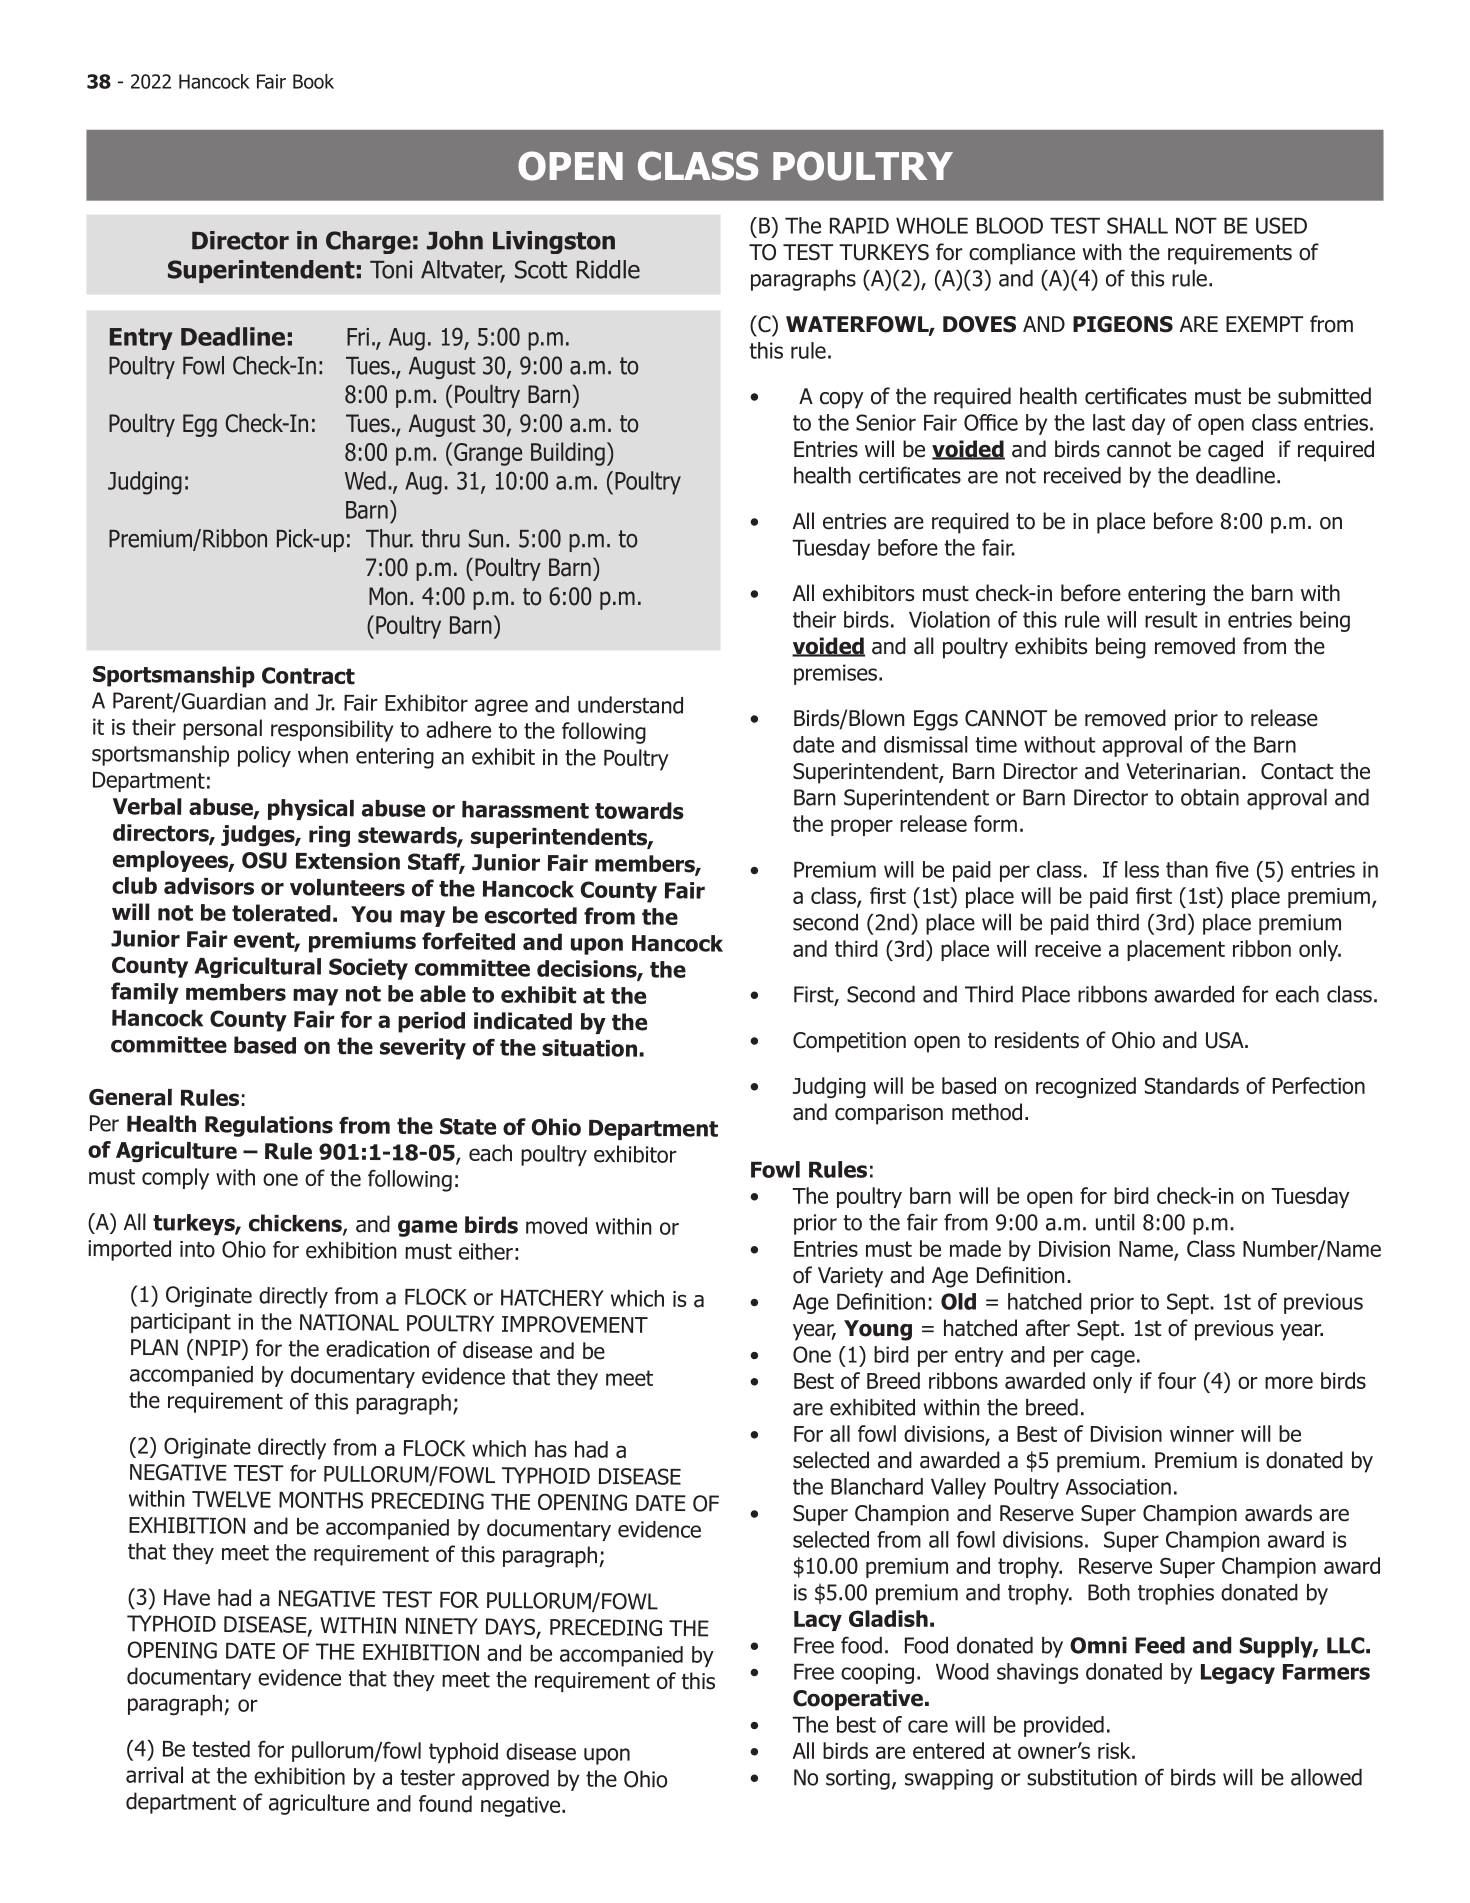 The height and width of the document is (1903, 1470). What do you see at coordinates (850, 1277) in the document?
I see `Variety` at bounding box center [850, 1277].
